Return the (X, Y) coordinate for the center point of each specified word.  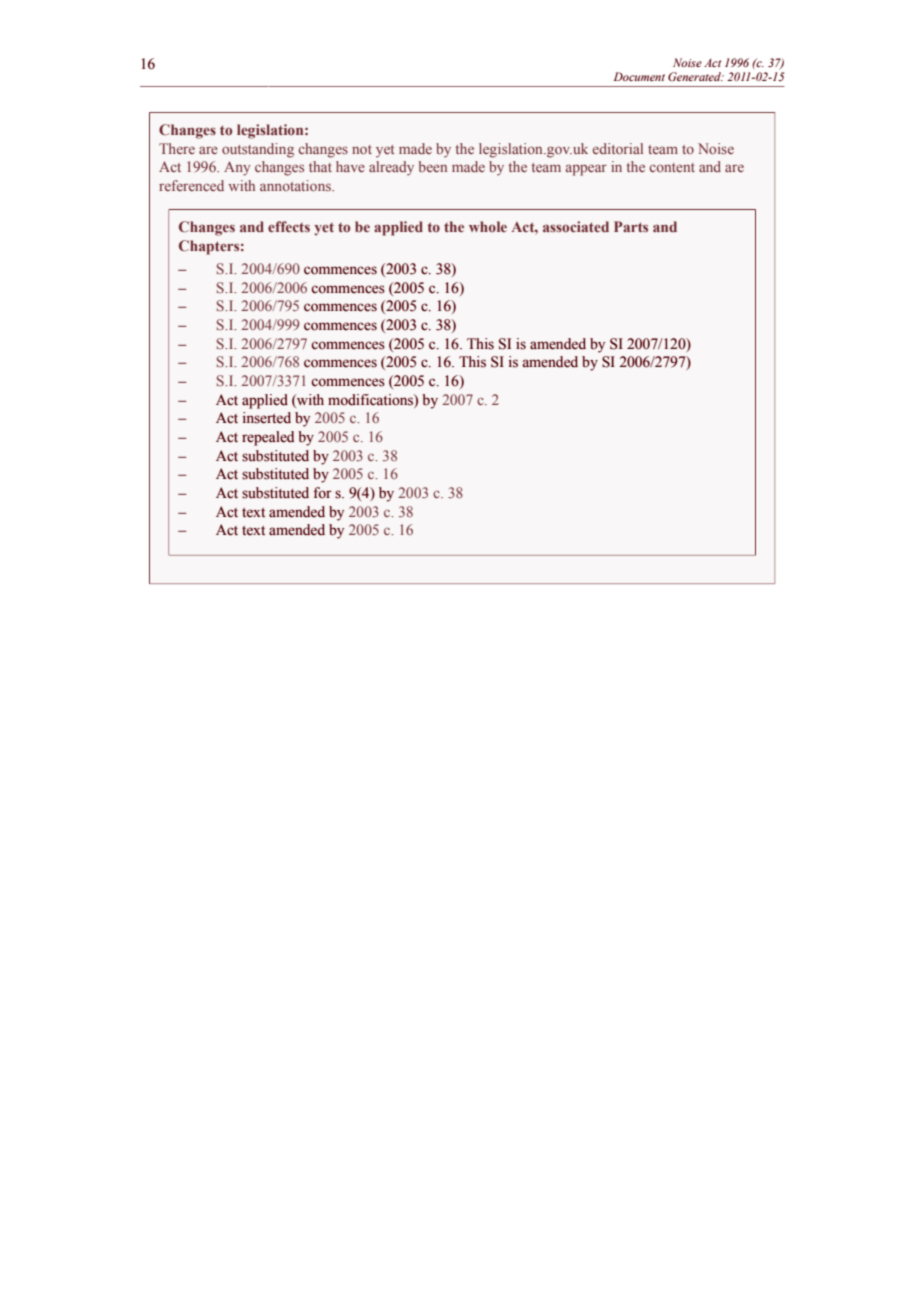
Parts (631, 226)
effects (289, 226)
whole (488, 226)
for (322, 493)
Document (639, 76)
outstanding (258, 150)
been (433, 166)
